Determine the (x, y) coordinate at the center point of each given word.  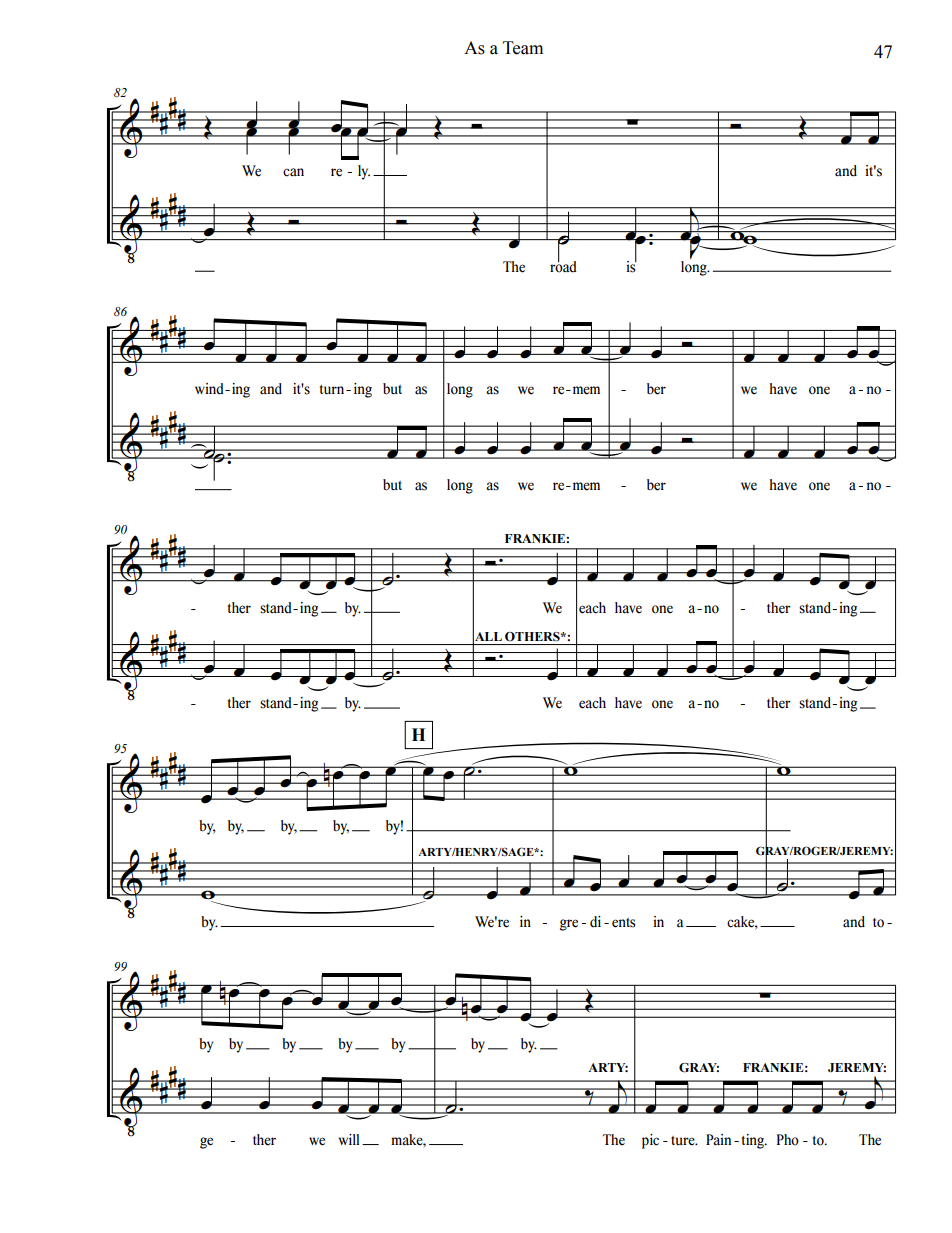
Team (523, 48)
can (293, 172)
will (349, 1139)
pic (650, 1141)
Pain (718, 1140)
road (563, 265)
